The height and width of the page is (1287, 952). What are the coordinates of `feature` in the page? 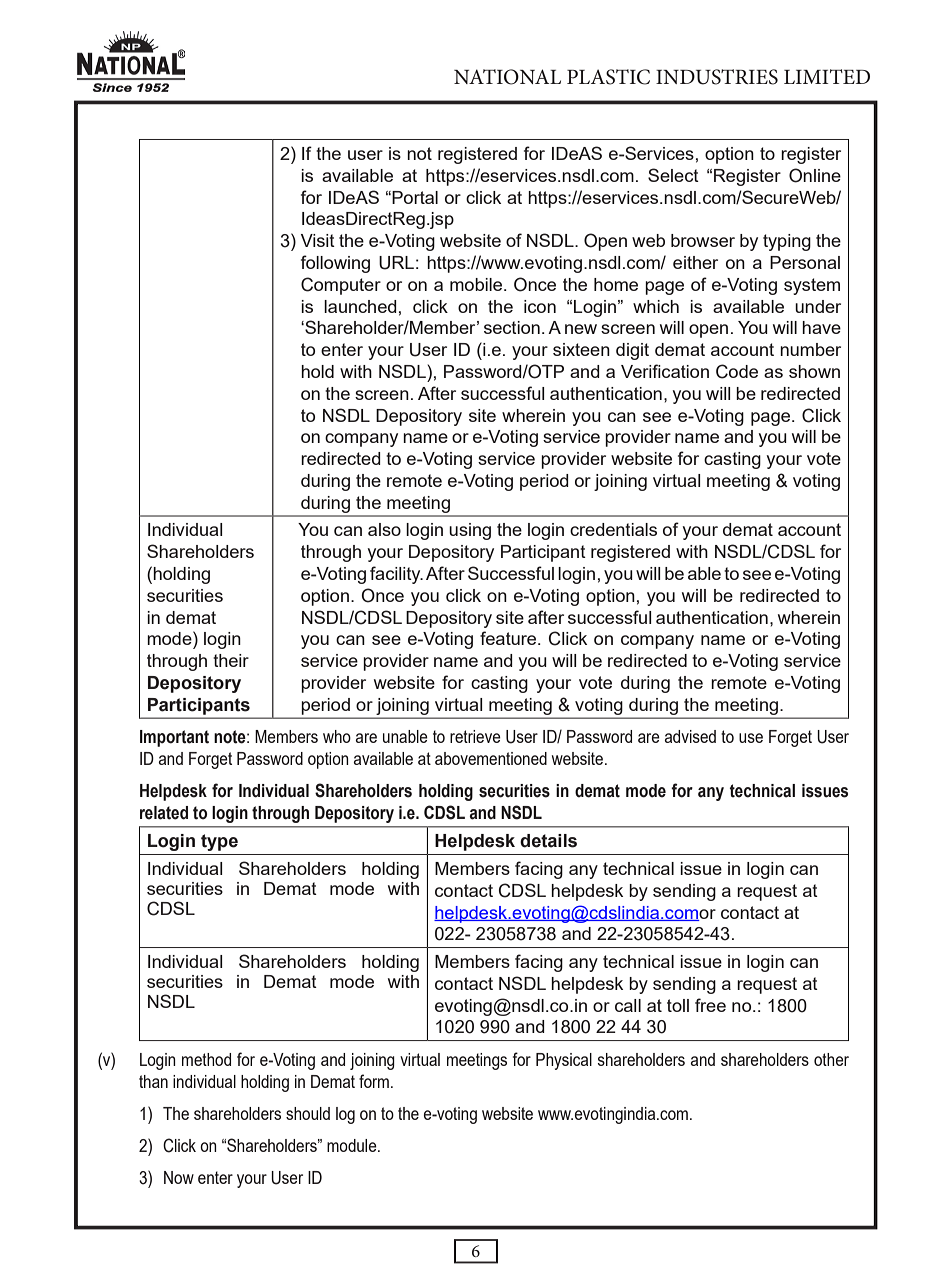 It's located at (509, 638).
